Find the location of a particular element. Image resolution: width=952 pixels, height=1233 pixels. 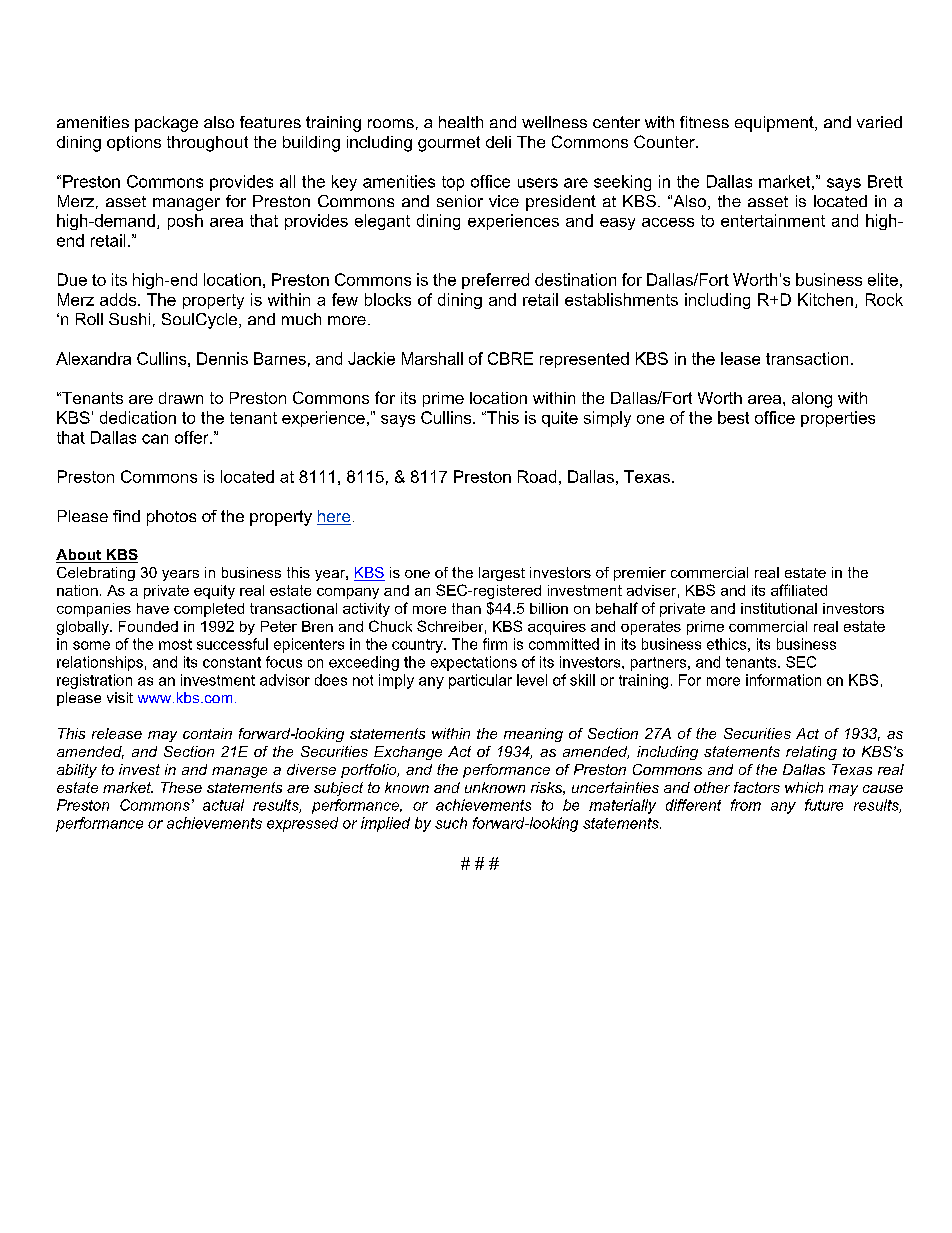

Road is located at coordinates (537, 476).
